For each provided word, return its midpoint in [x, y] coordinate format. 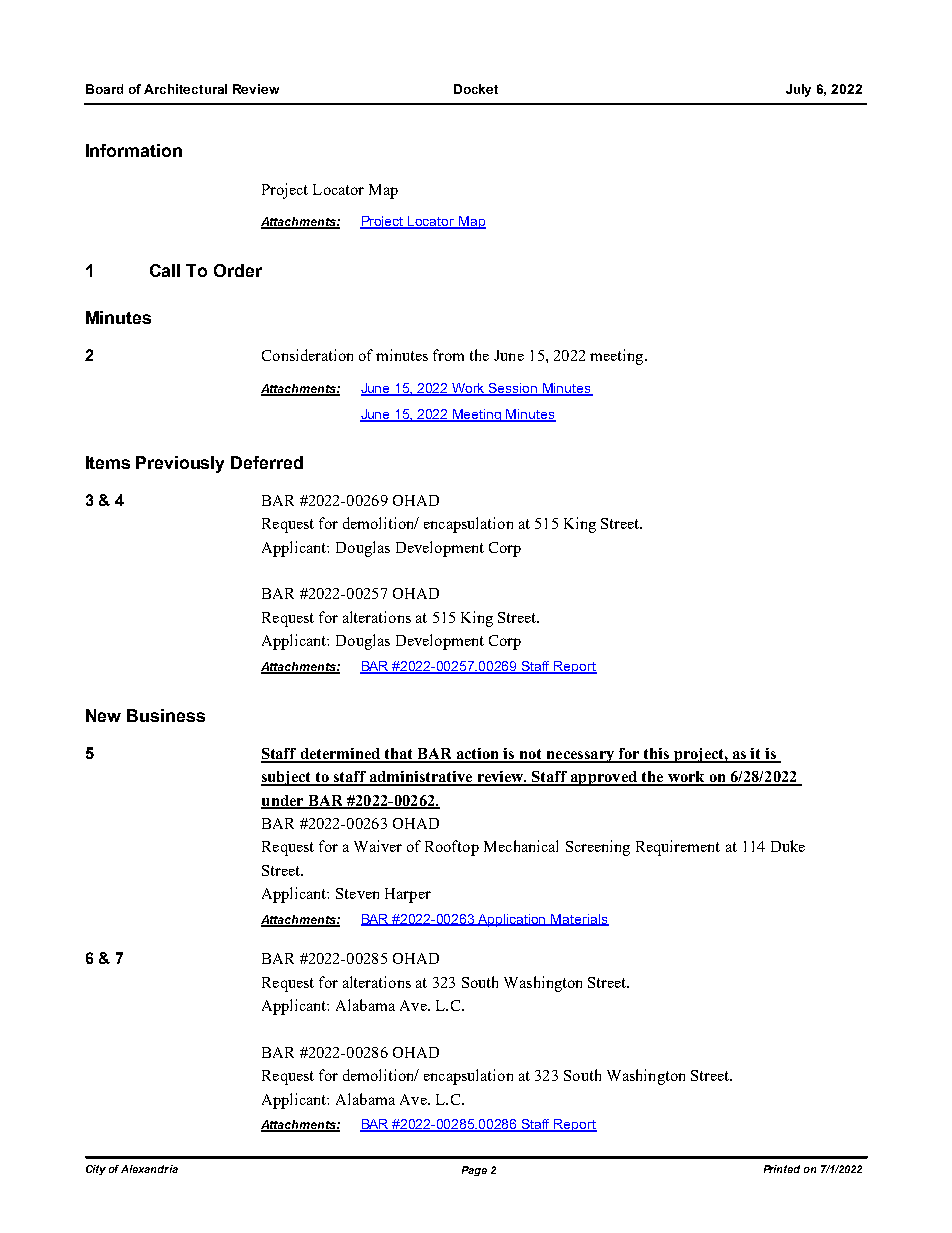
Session [513, 389]
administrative [421, 778]
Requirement [678, 848]
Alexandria [149, 1169]
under [283, 801]
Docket [476, 89]
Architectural [185, 89]
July [798, 90]
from [448, 355]
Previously [180, 464]
